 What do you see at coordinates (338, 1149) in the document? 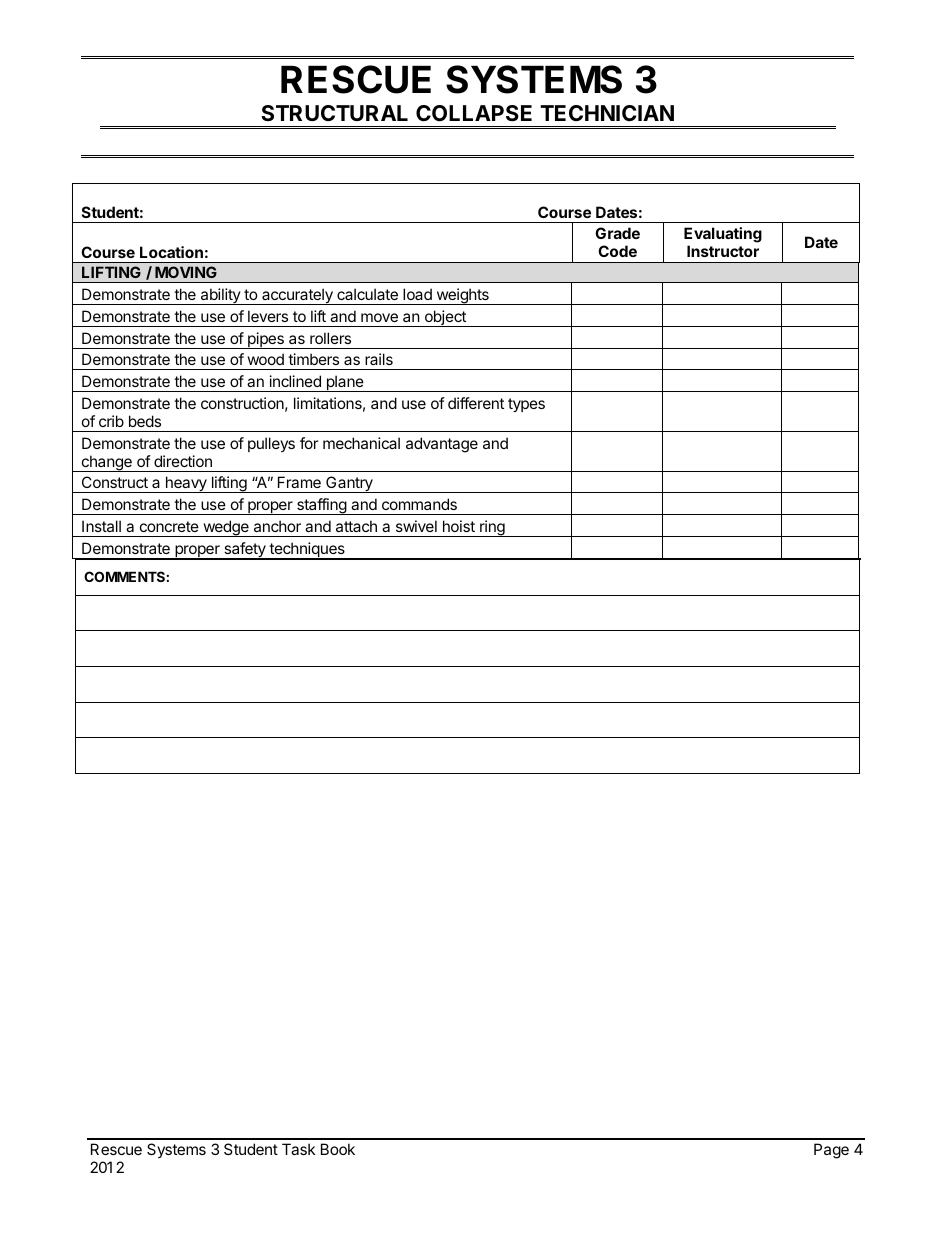
I see `Book` at bounding box center [338, 1149].
